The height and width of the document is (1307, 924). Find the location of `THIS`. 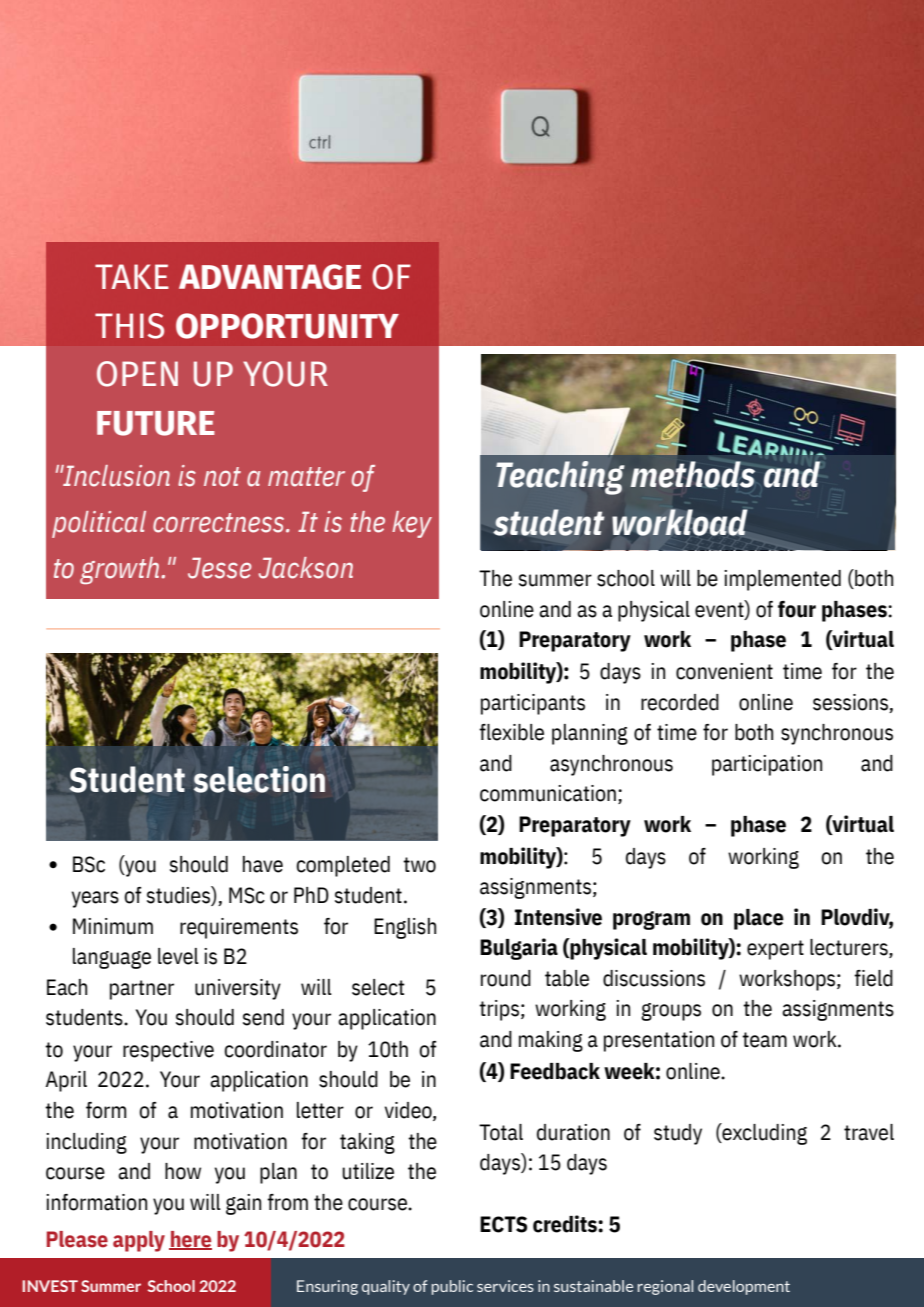

THIS is located at coordinates (129, 326).
